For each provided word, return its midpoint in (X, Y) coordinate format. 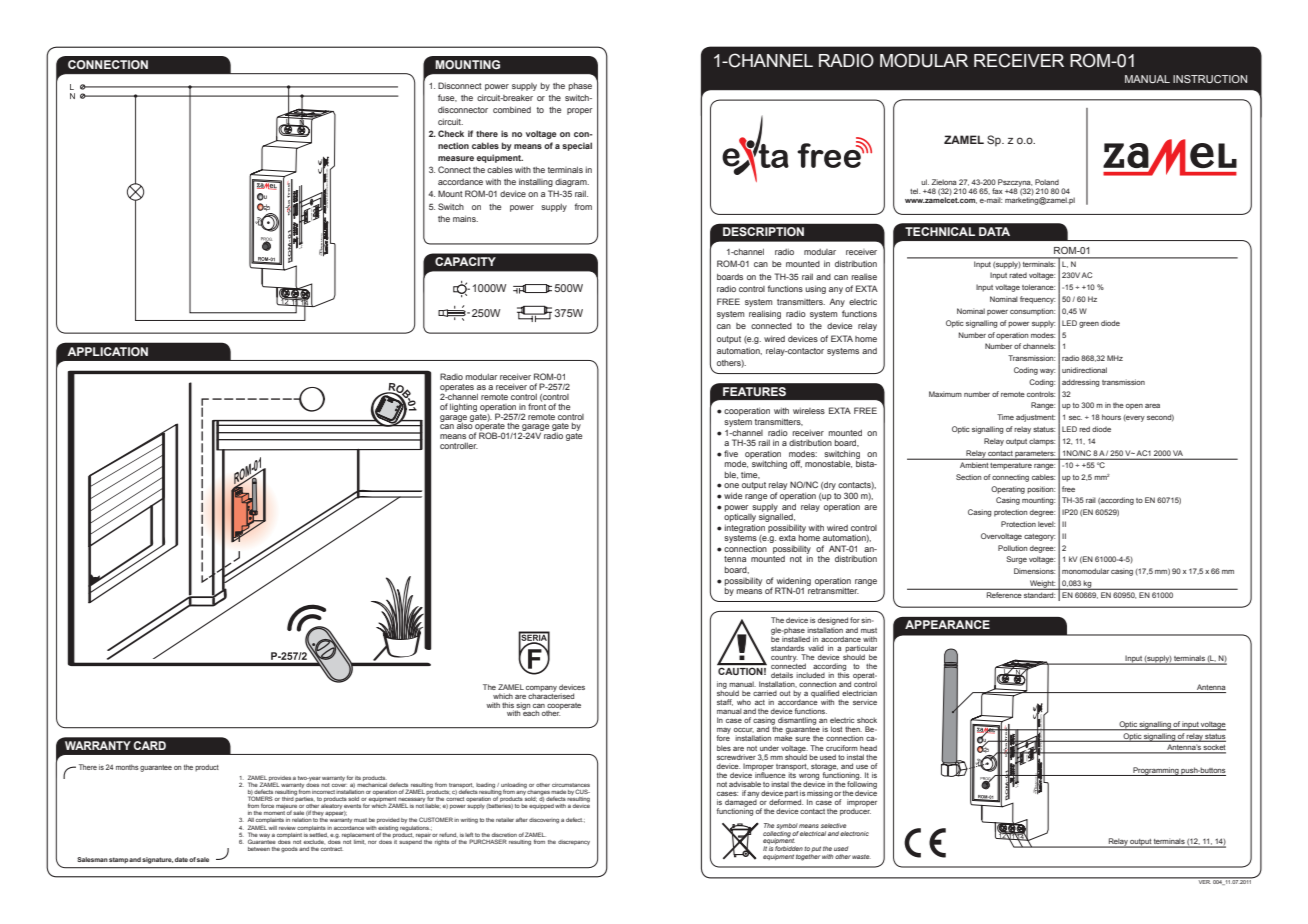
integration (745, 528)
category (1039, 537)
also (465, 425)
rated (1018, 275)
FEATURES (754, 391)
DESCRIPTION (763, 231)
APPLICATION (107, 351)
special (577, 146)
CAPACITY (465, 261)
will (272, 828)
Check (451, 133)
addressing (1081, 383)
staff (725, 702)
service (865, 702)
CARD (150, 745)
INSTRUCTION (1210, 79)
